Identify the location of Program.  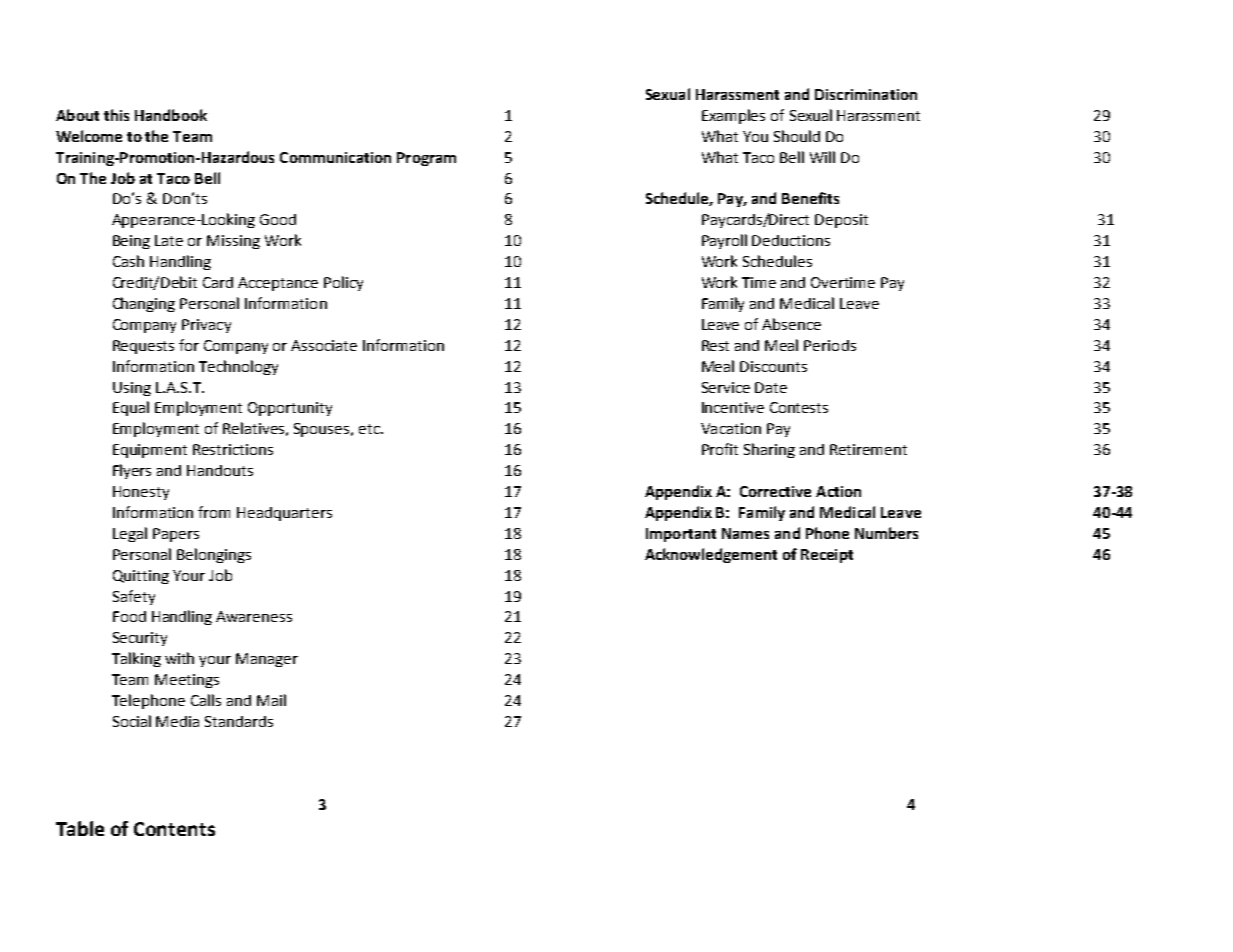
(426, 159).
